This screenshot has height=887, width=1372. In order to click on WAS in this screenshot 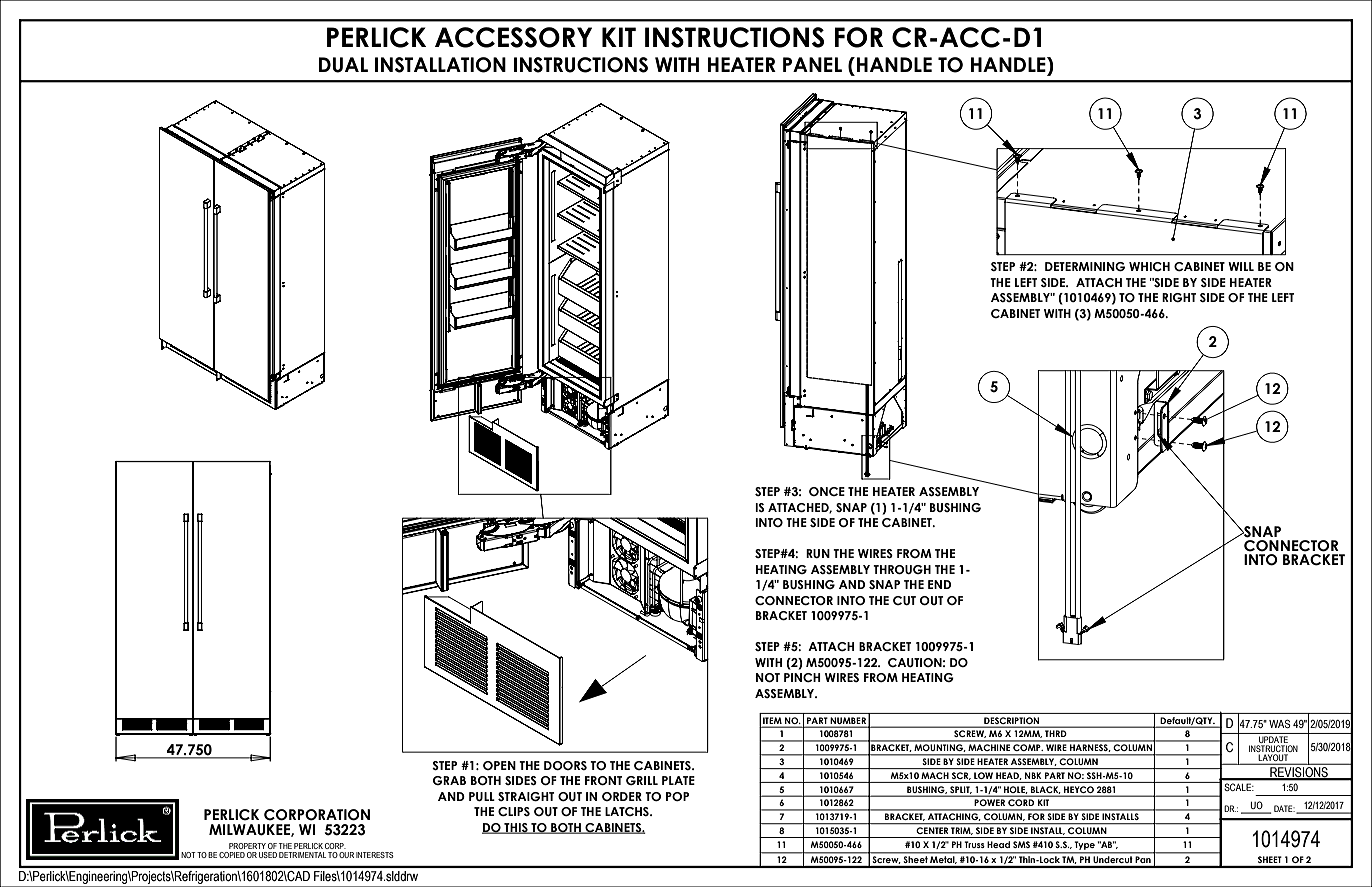, I will do `click(1280, 723)`.
